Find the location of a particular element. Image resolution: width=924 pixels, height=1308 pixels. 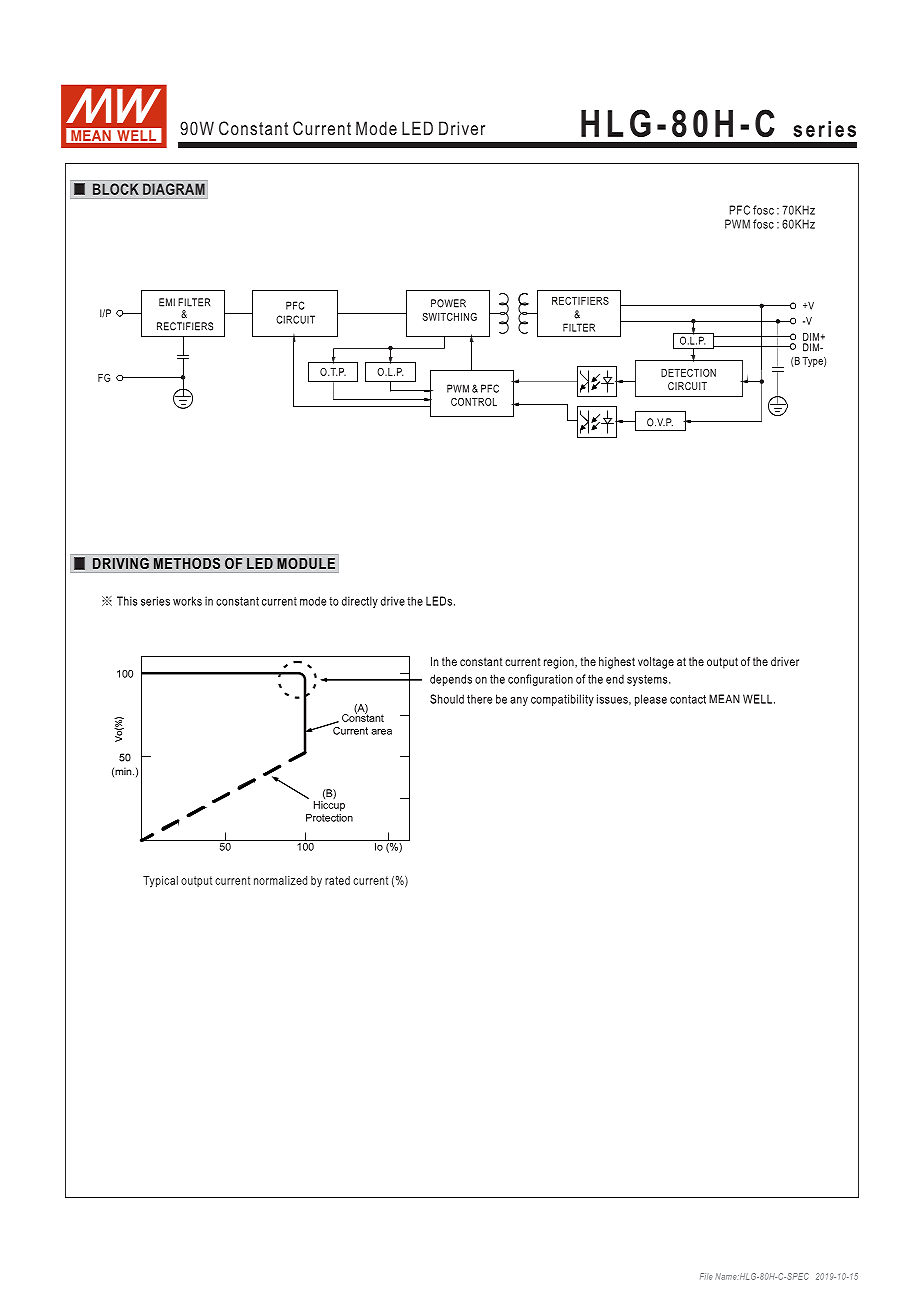

File is located at coordinates (706, 1276).
